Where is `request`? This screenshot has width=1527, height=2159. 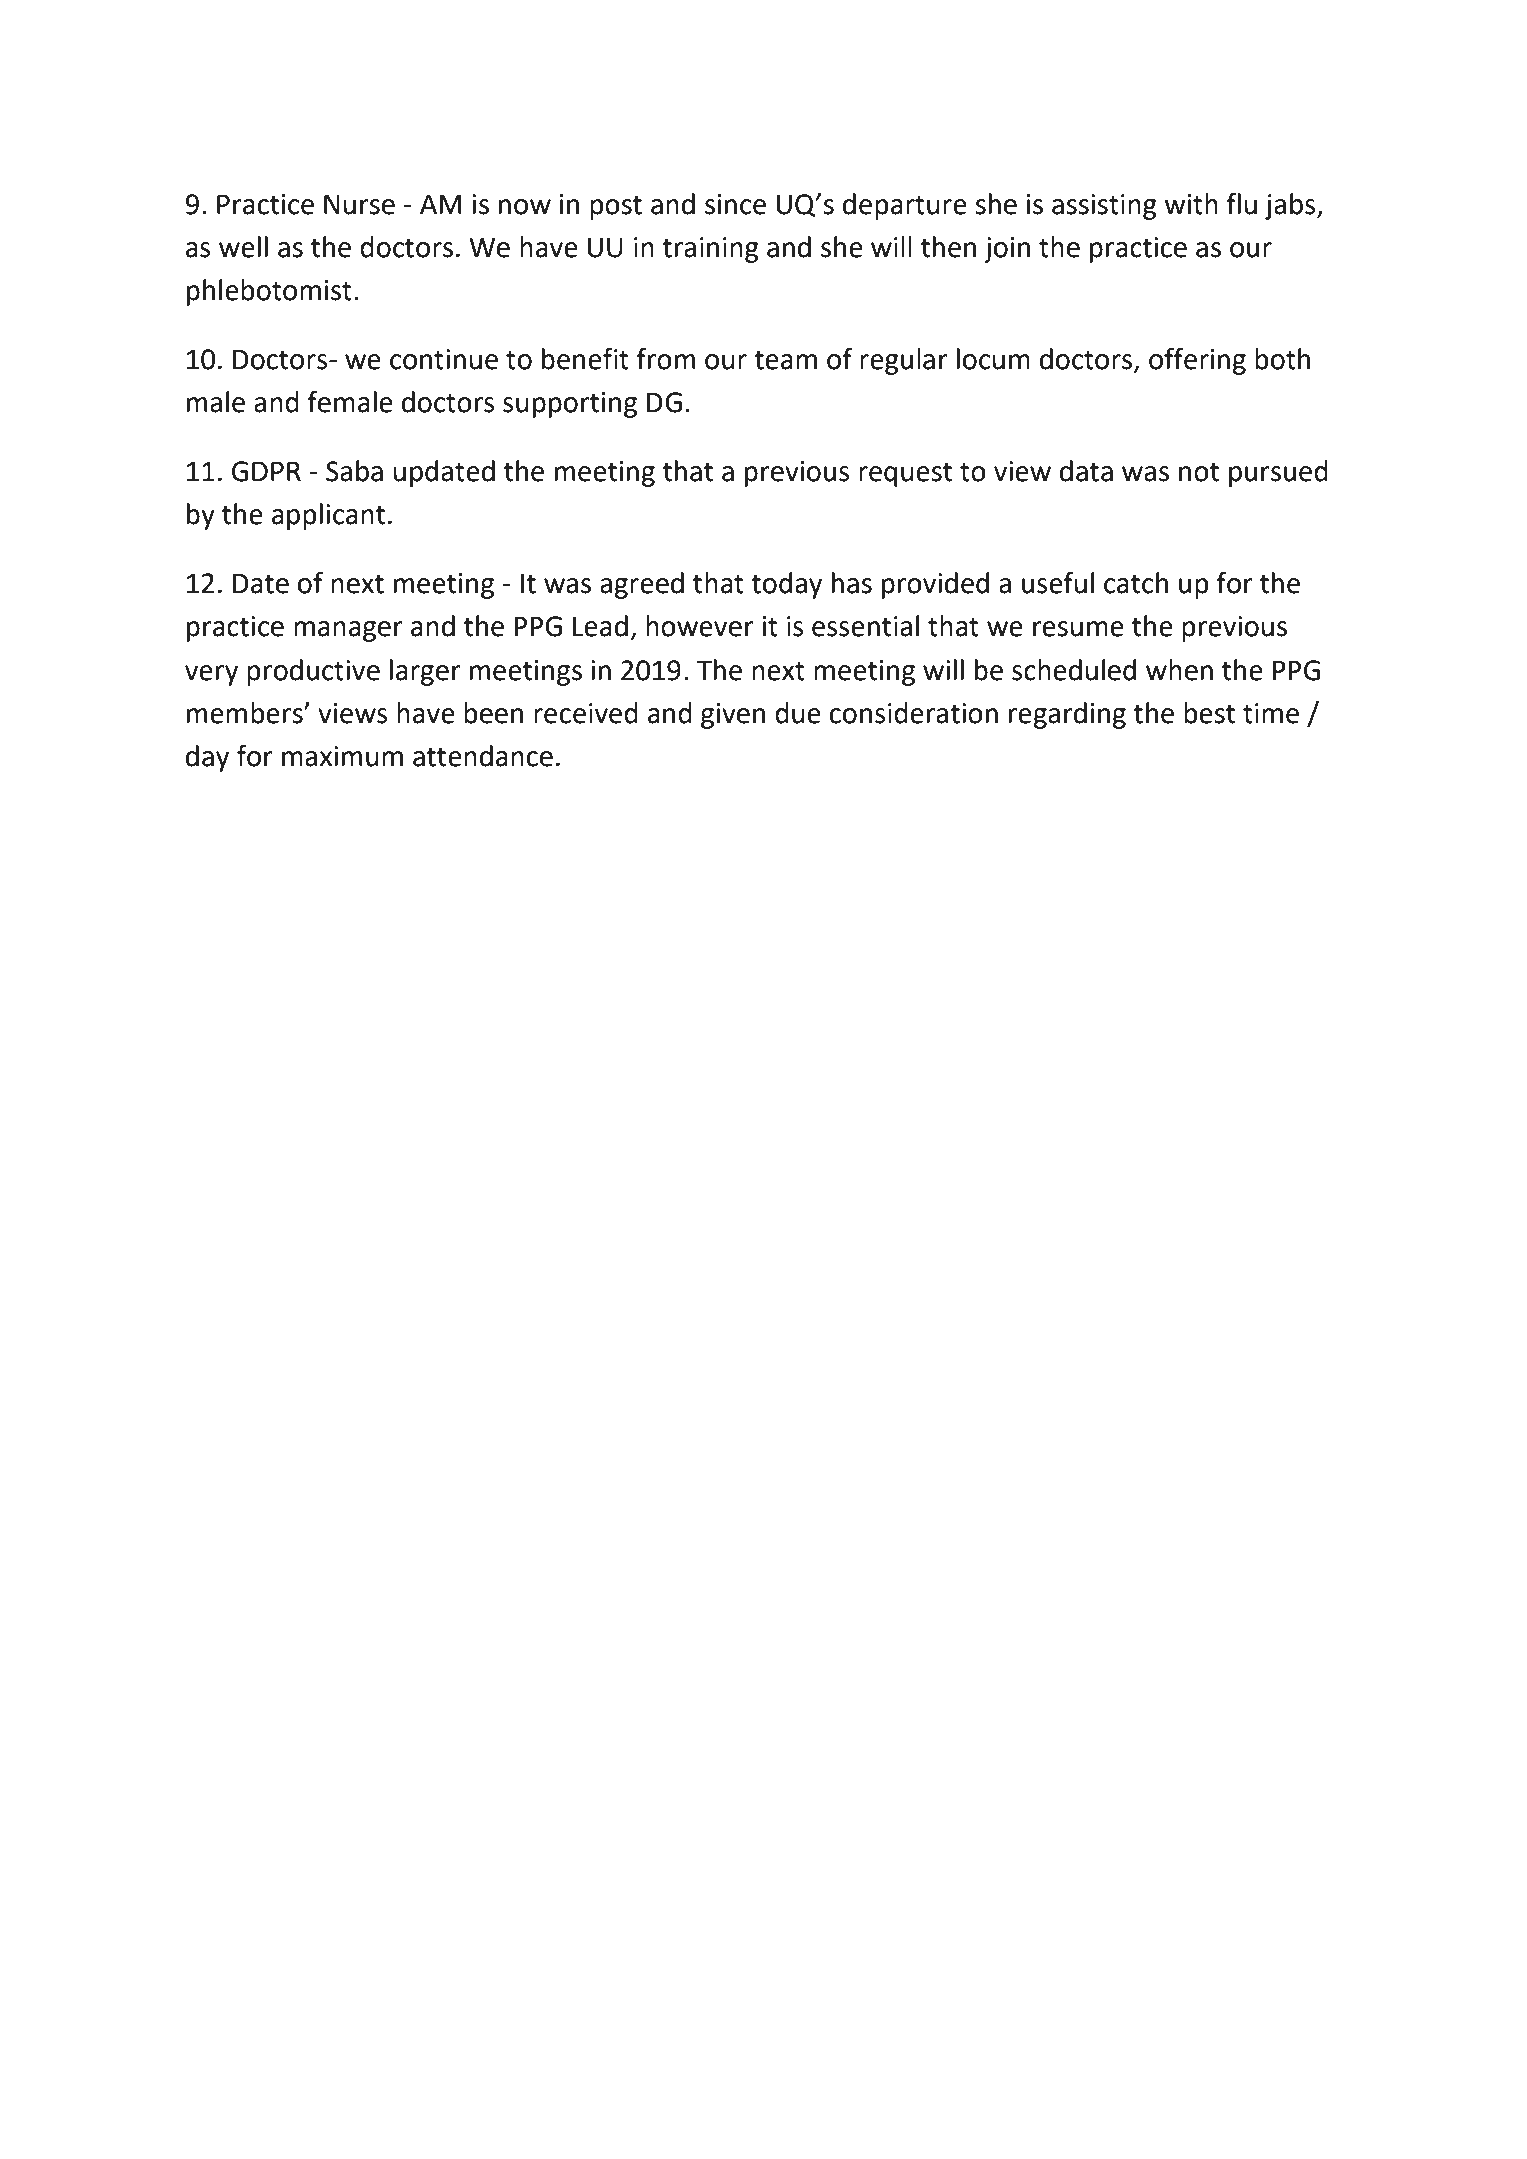 request is located at coordinates (905, 474).
